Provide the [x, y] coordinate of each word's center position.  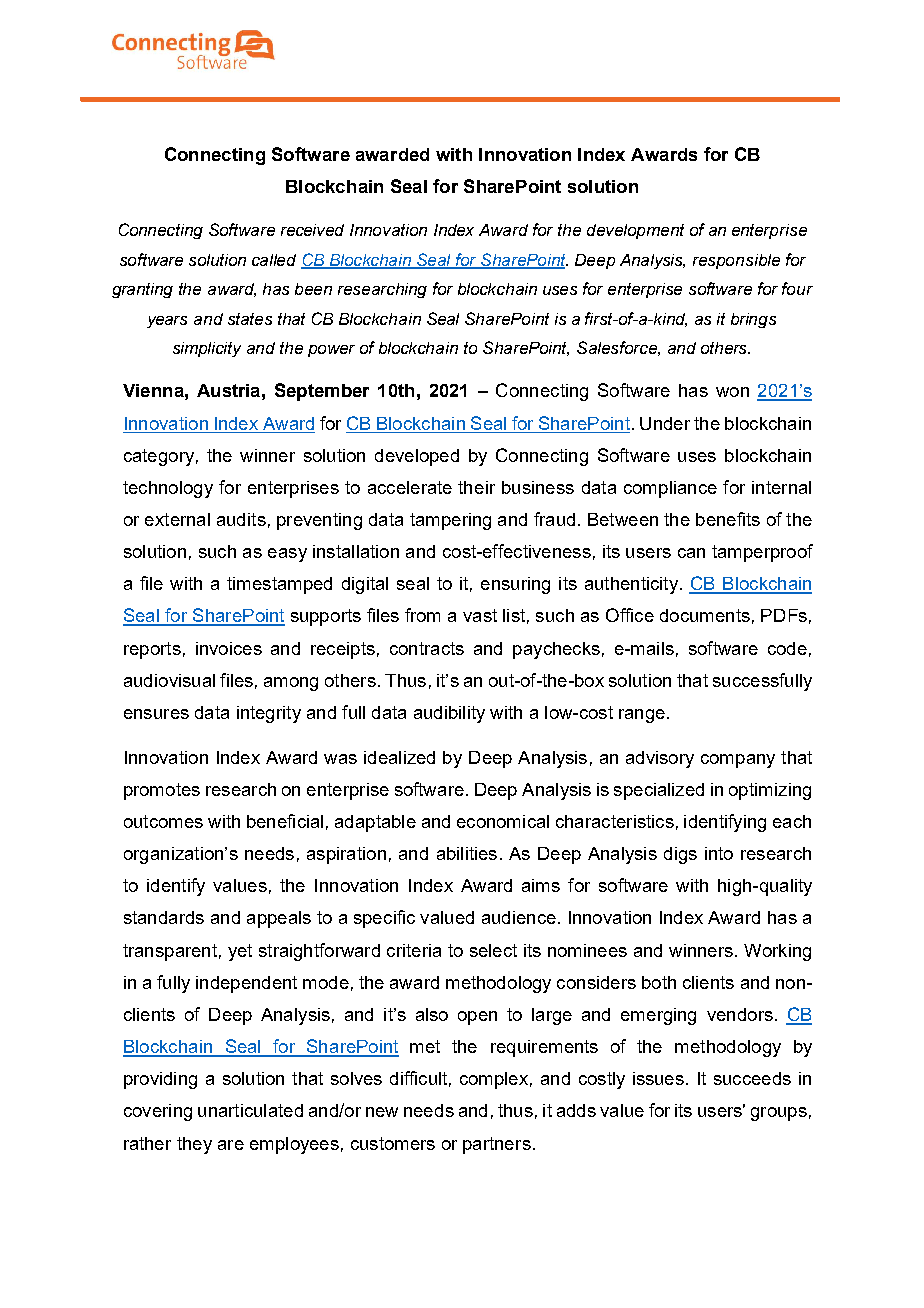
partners [497, 1145]
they [194, 1145]
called [274, 260]
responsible [736, 261]
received [312, 230]
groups [779, 1114]
